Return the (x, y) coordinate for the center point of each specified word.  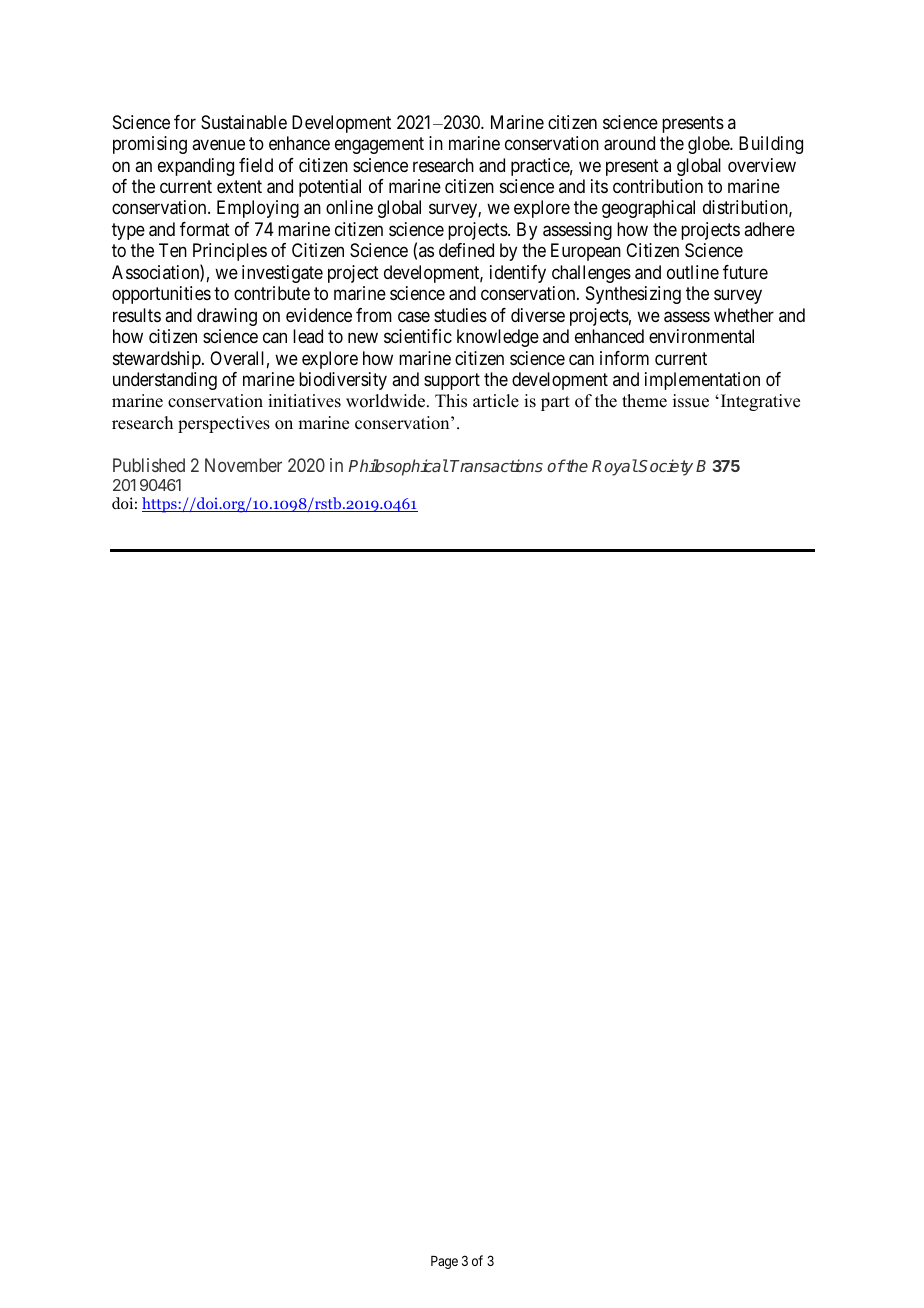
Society (665, 467)
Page (444, 1262)
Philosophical (398, 467)
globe (709, 145)
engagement (379, 145)
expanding (196, 167)
